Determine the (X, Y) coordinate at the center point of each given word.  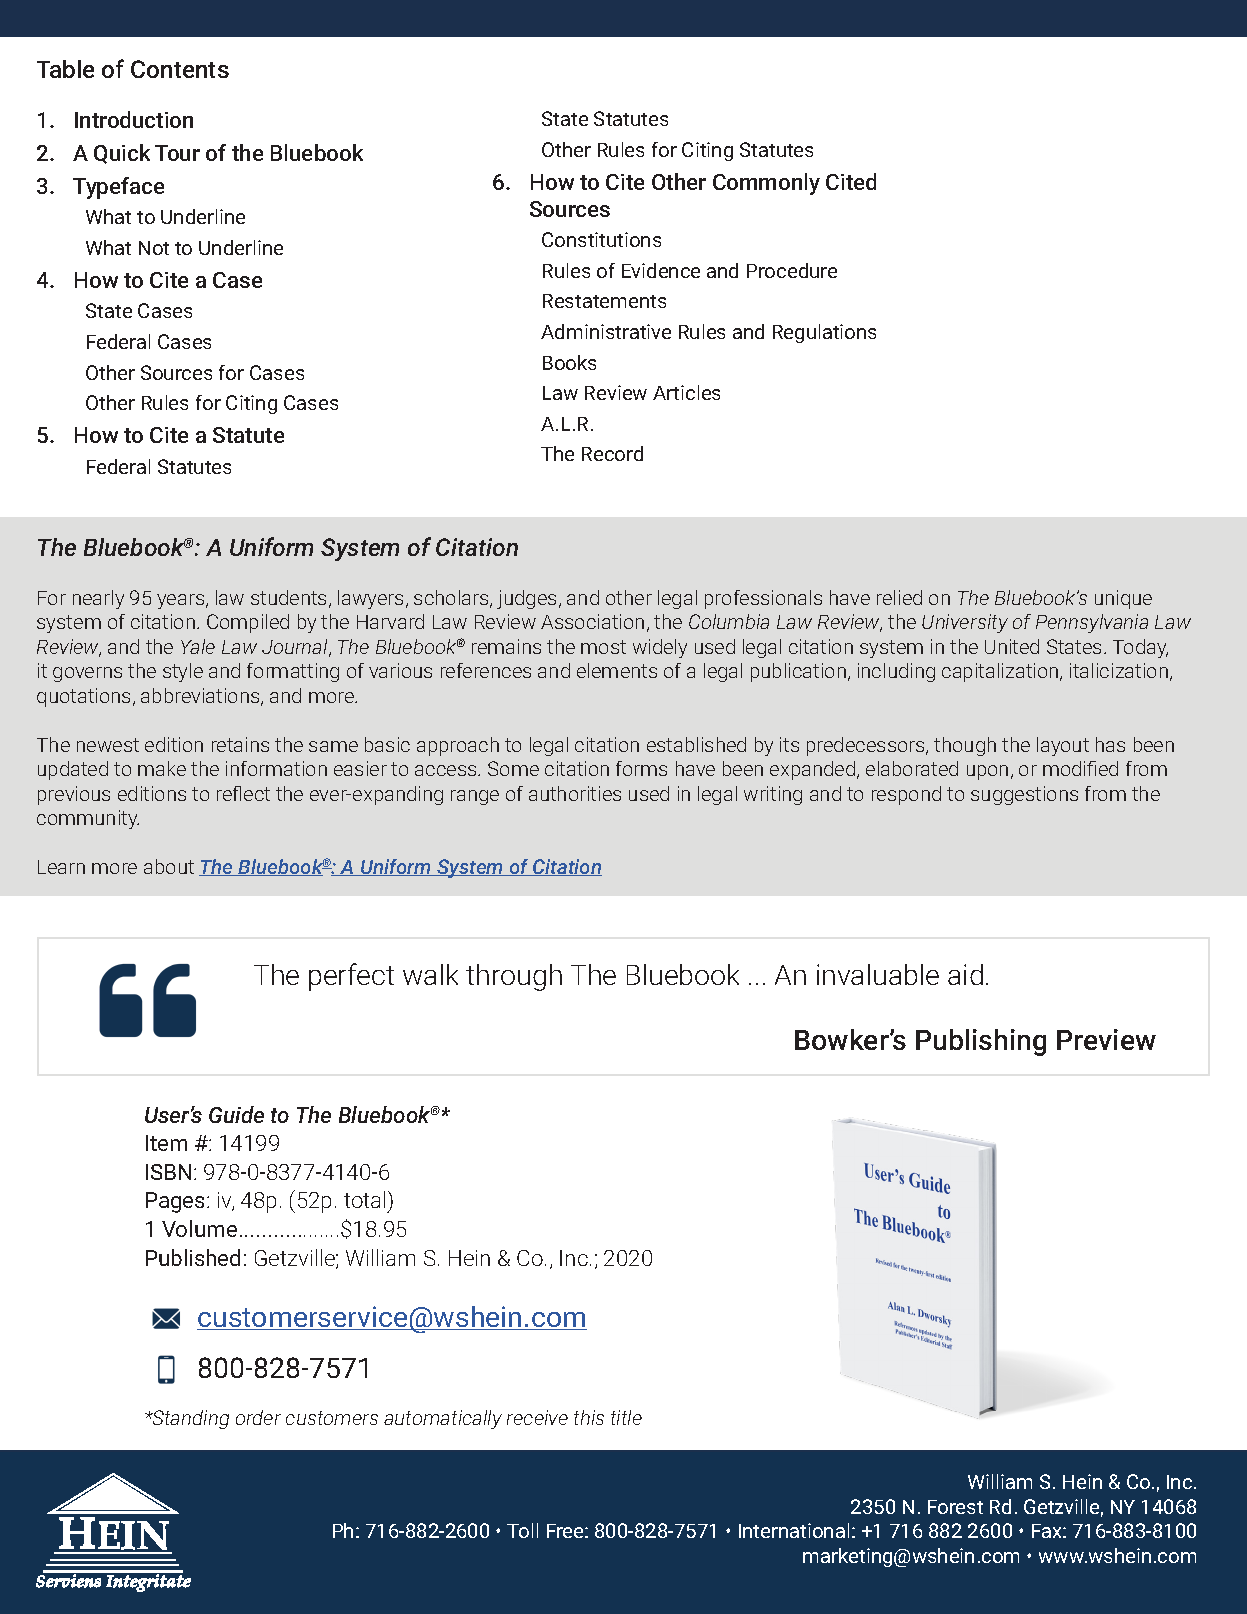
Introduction (134, 119)
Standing (190, 1419)
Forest (955, 1507)
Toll (522, 1530)
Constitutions (601, 239)
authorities (575, 793)
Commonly (766, 184)
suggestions (1024, 795)
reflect (243, 793)
